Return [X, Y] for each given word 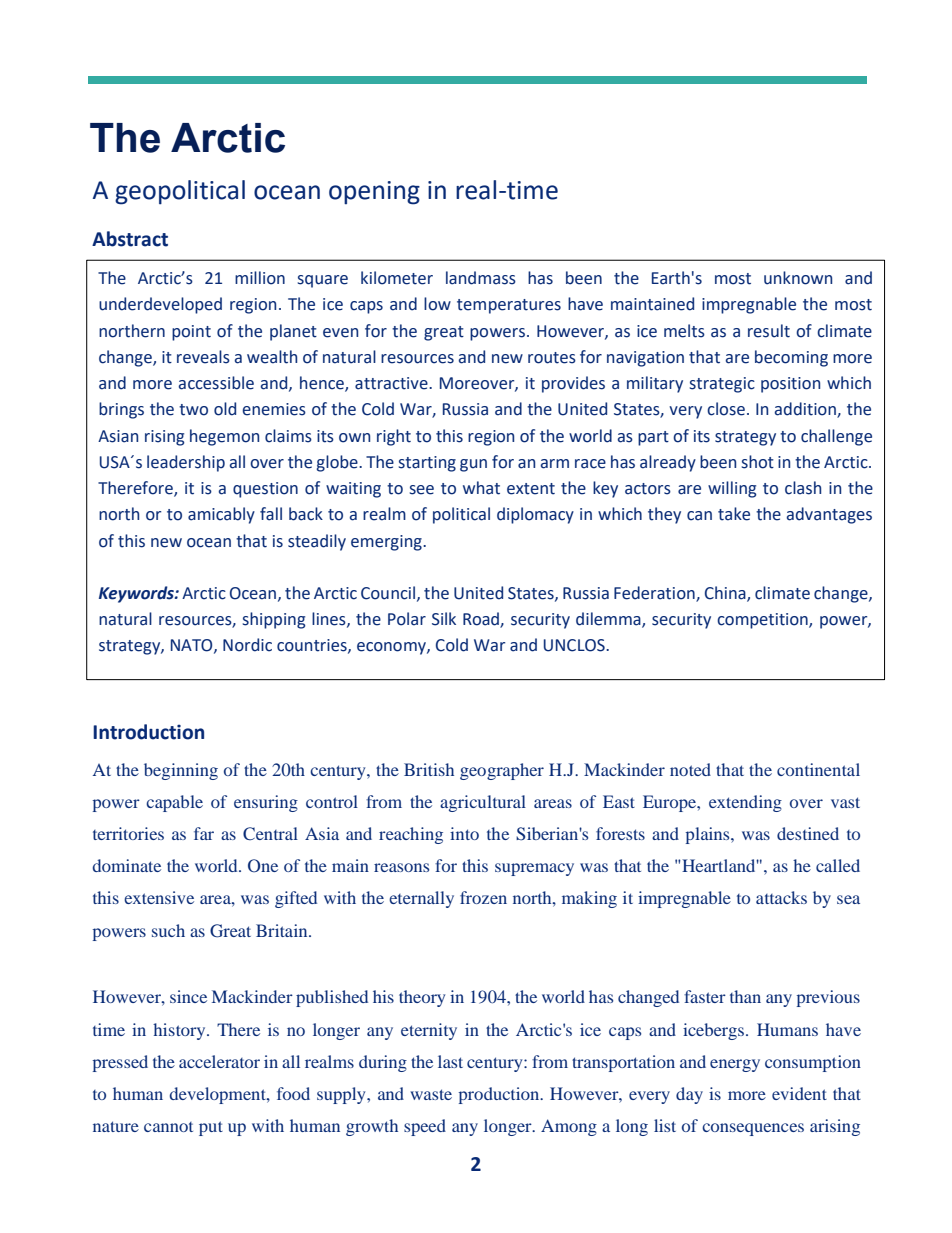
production [500, 1095]
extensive [159, 897]
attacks [781, 897]
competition [763, 621]
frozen [483, 897]
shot [758, 462]
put [211, 1128]
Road [482, 620]
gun [473, 465]
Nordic [247, 645]
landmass [481, 278]
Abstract [130, 239]
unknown [798, 278]
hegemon [224, 437]
